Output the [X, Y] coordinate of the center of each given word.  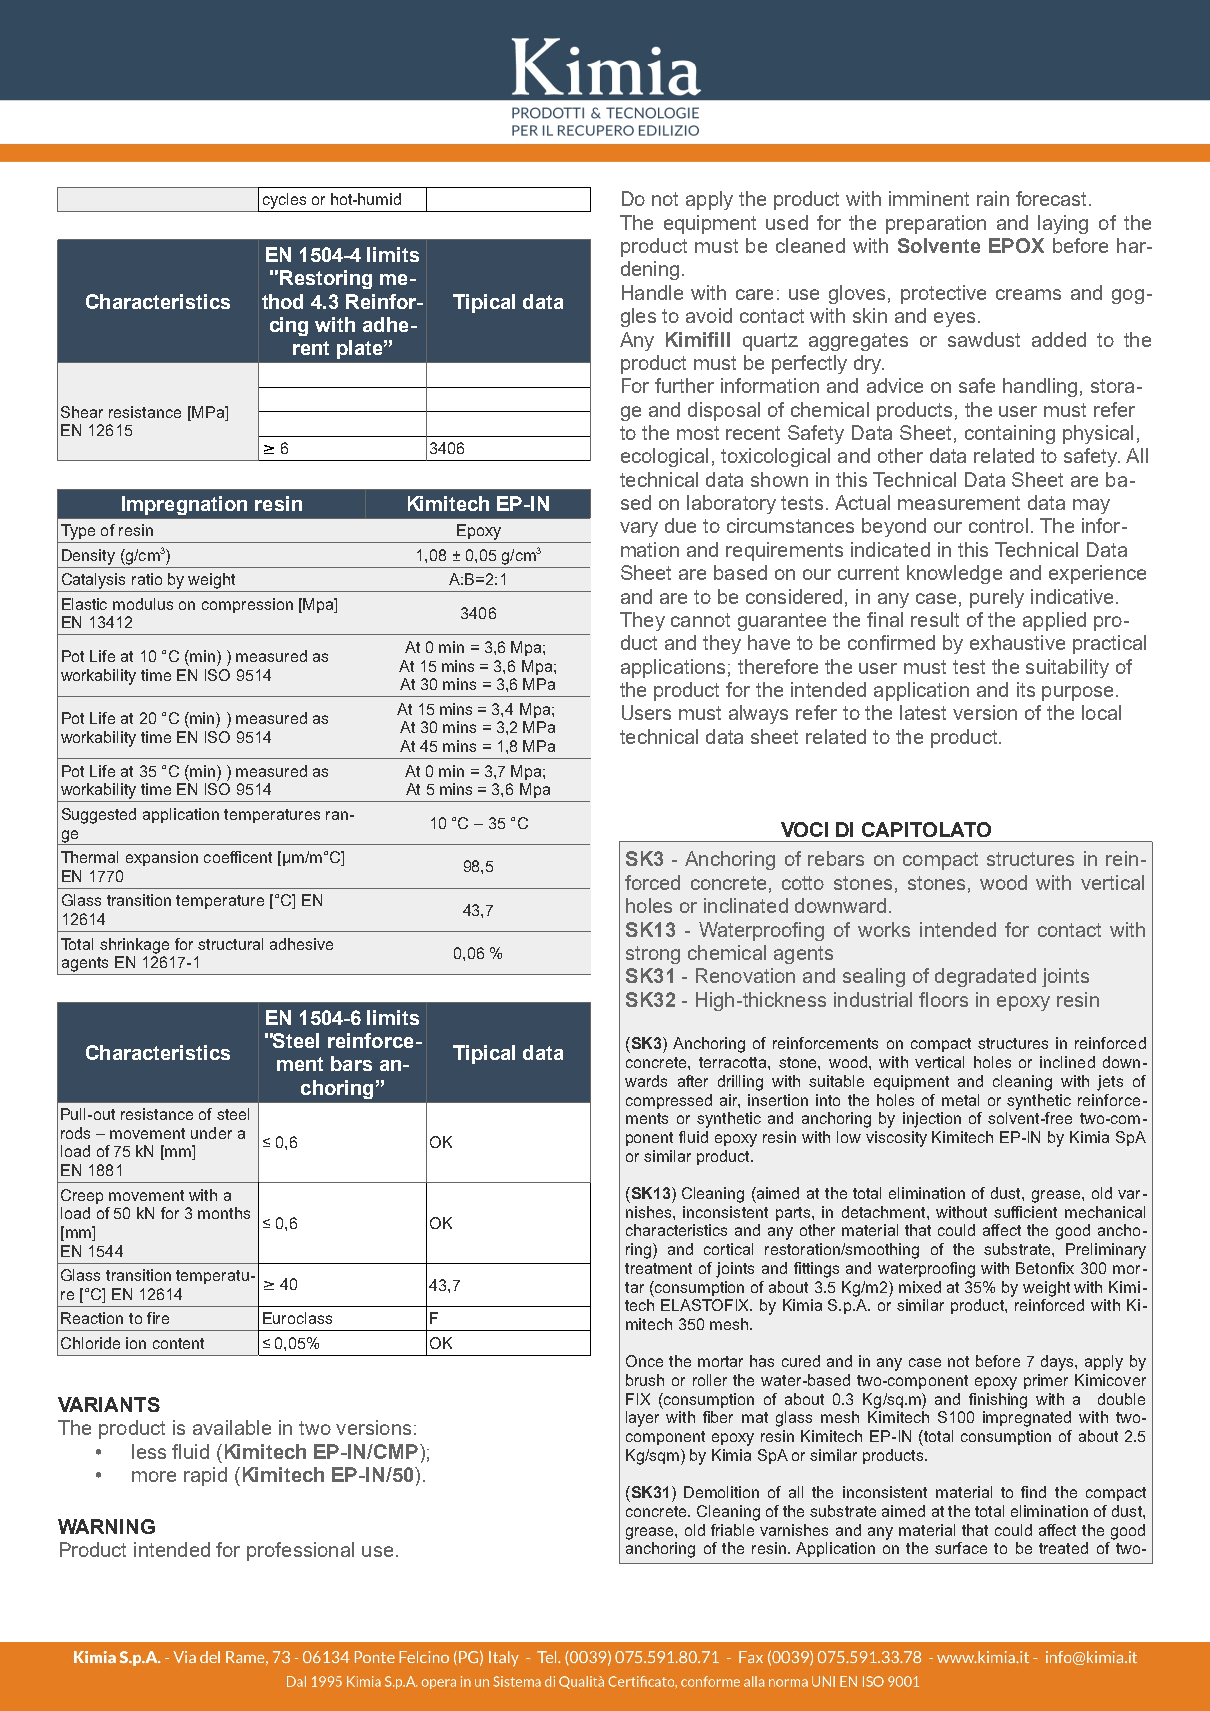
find [1033, 1492]
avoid [709, 315]
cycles [284, 201]
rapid [205, 1476]
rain [993, 198]
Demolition [721, 1492]
